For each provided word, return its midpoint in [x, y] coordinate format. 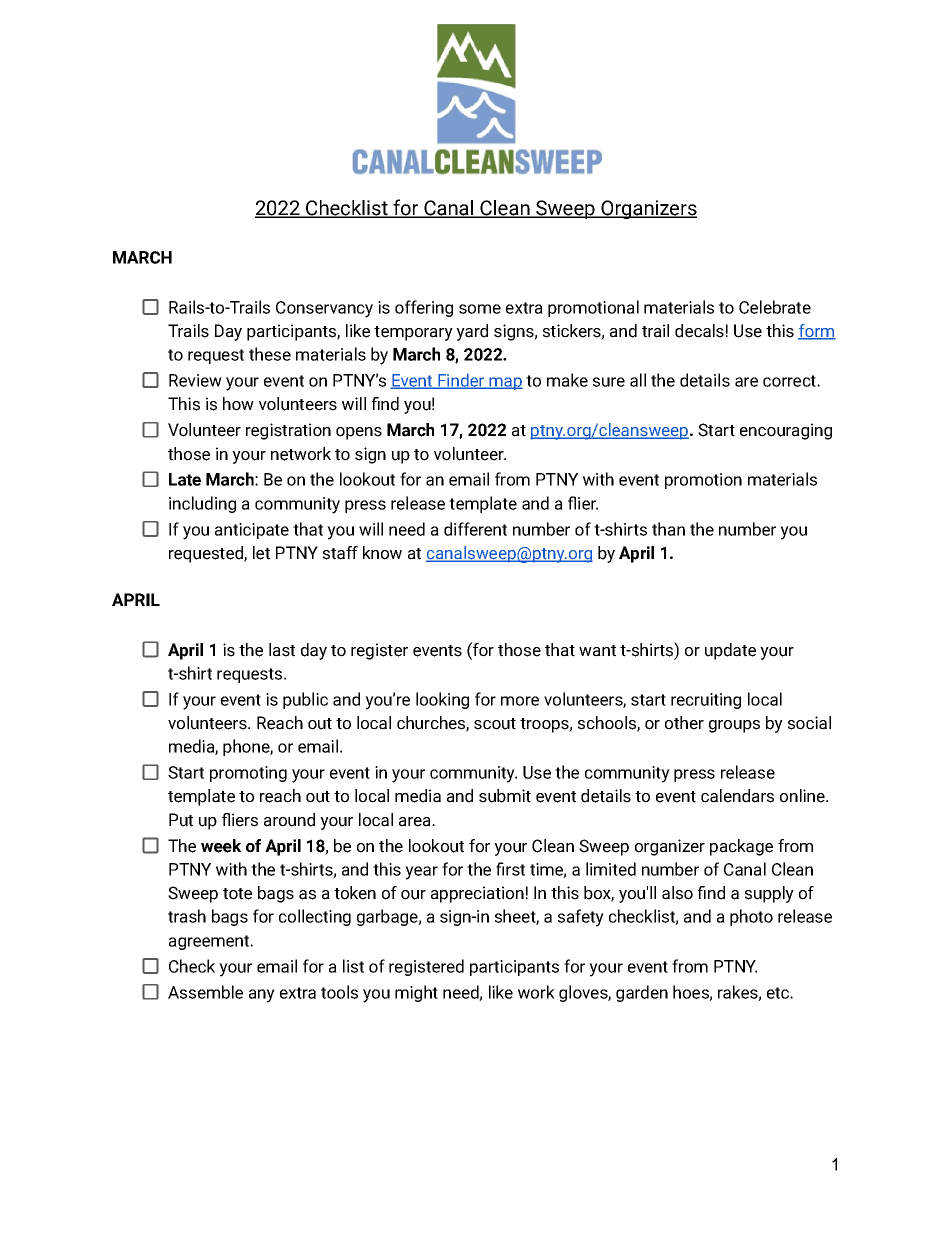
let [261, 553]
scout [495, 724]
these [270, 354]
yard [472, 332]
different [475, 529]
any [262, 996]
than [668, 529]
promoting [248, 774]
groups [734, 726]
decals [699, 331]
